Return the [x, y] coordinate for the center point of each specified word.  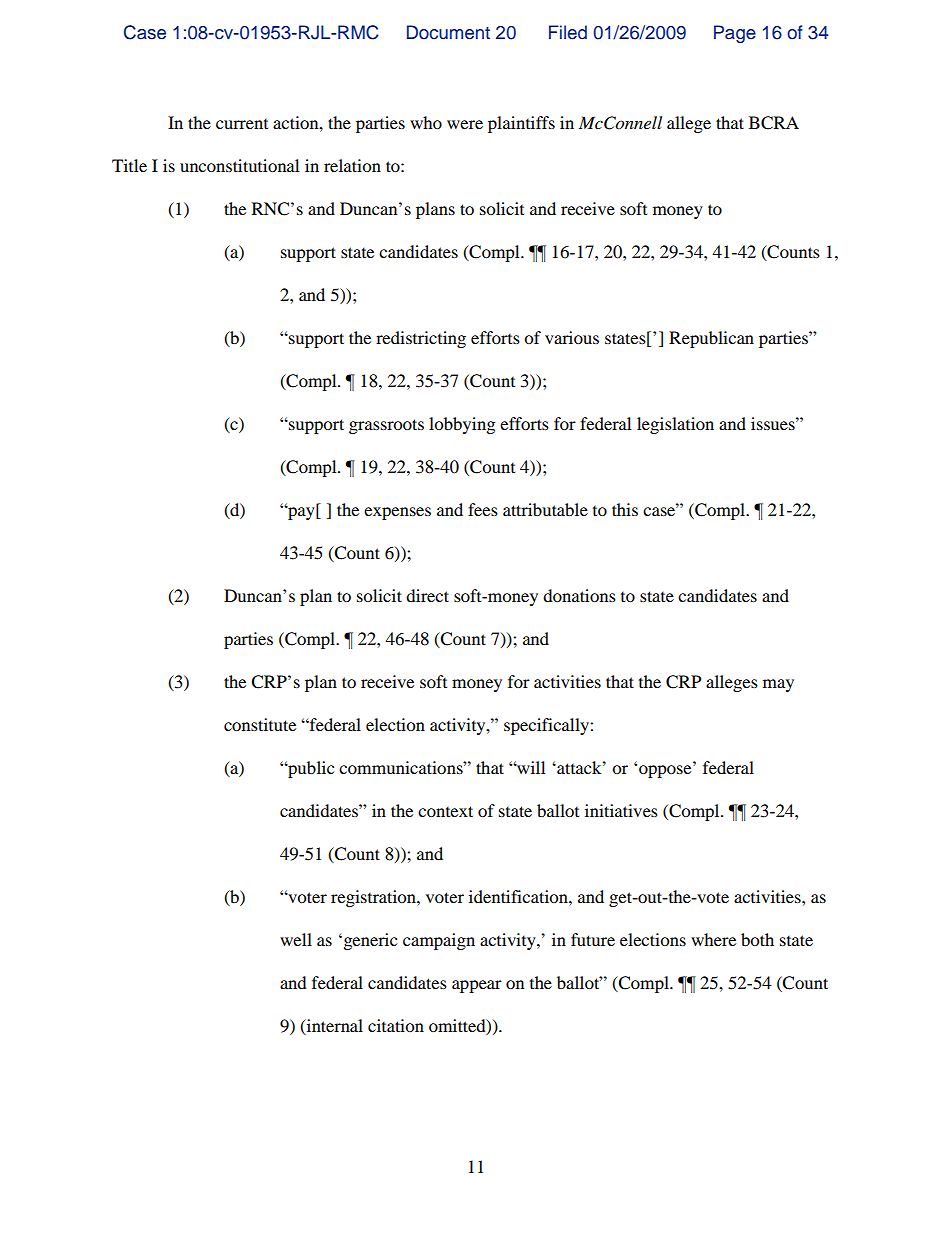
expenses [397, 513]
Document [448, 32]
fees [483, 509]
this [625, 509]
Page [735, 34]
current [242, 124]
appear [477, 986]
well [296, 939]
